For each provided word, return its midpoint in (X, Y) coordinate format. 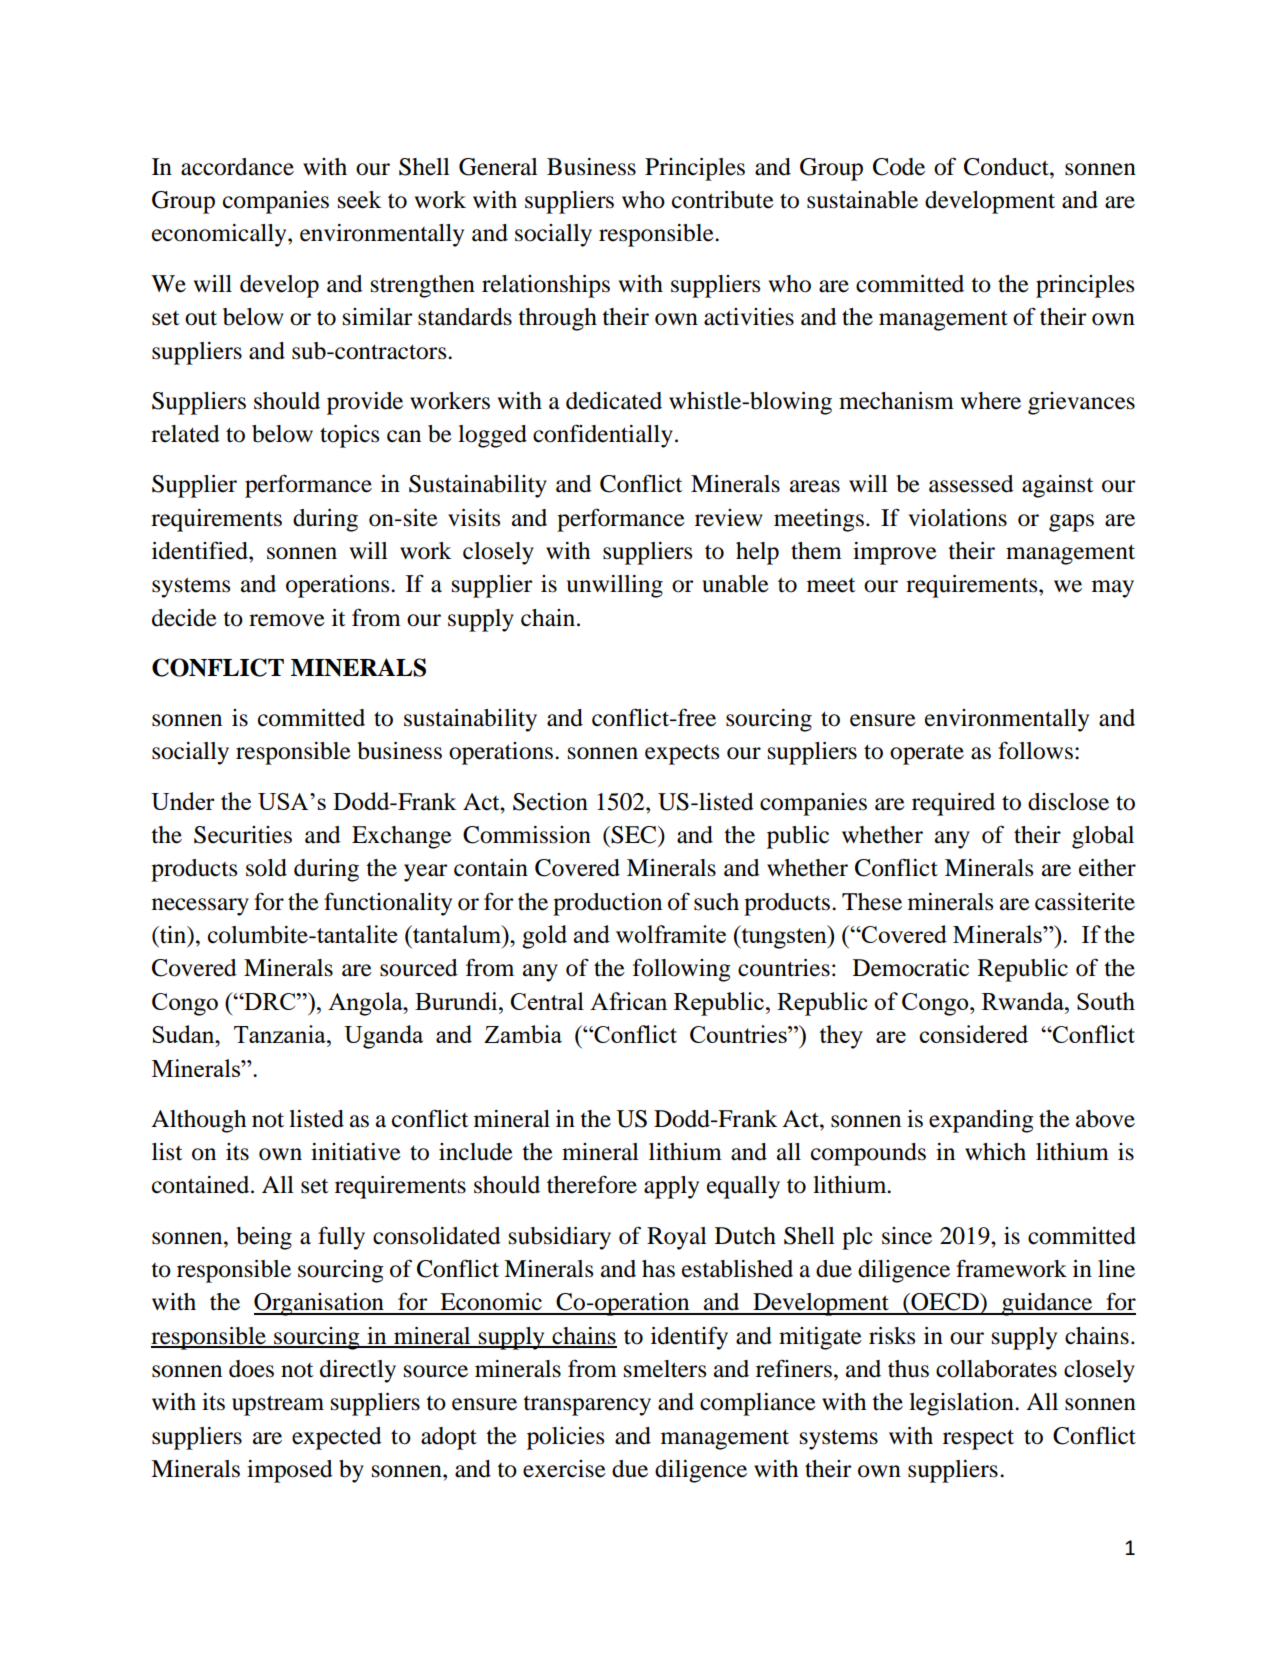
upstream (278, 1405)
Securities (243, 835)
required (953, 804)
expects (682, 755)
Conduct (1007, 167)
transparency (587, 1406)
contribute (723, 200)
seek (360, 200)
